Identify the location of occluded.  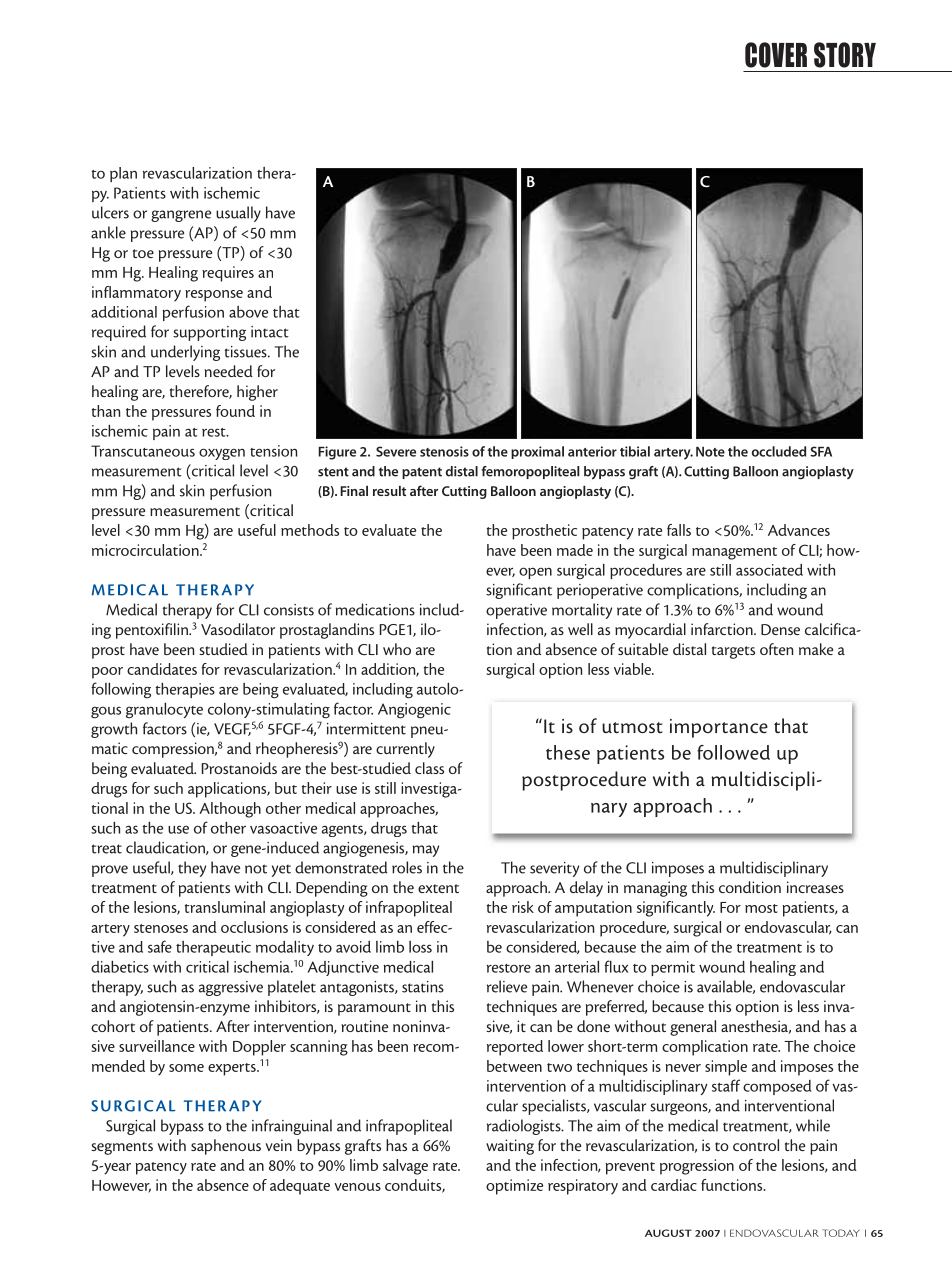
(779, 451).
